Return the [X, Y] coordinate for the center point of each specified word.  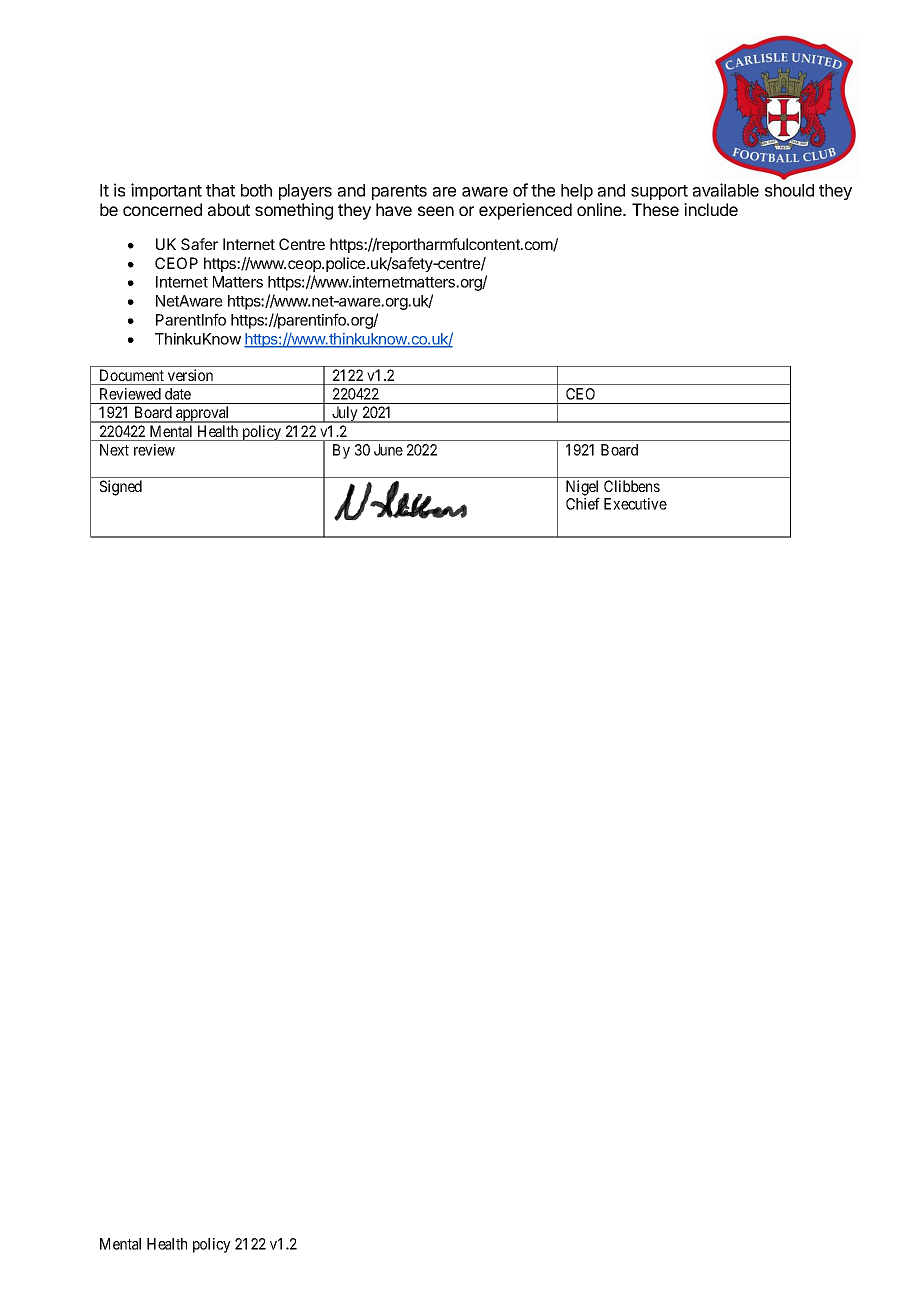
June [388, 450]
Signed [121, 488]
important [166, 191]
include [711, 209]
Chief [583, 503]
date [178, 394]
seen [436, 211]
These [655, 209]
